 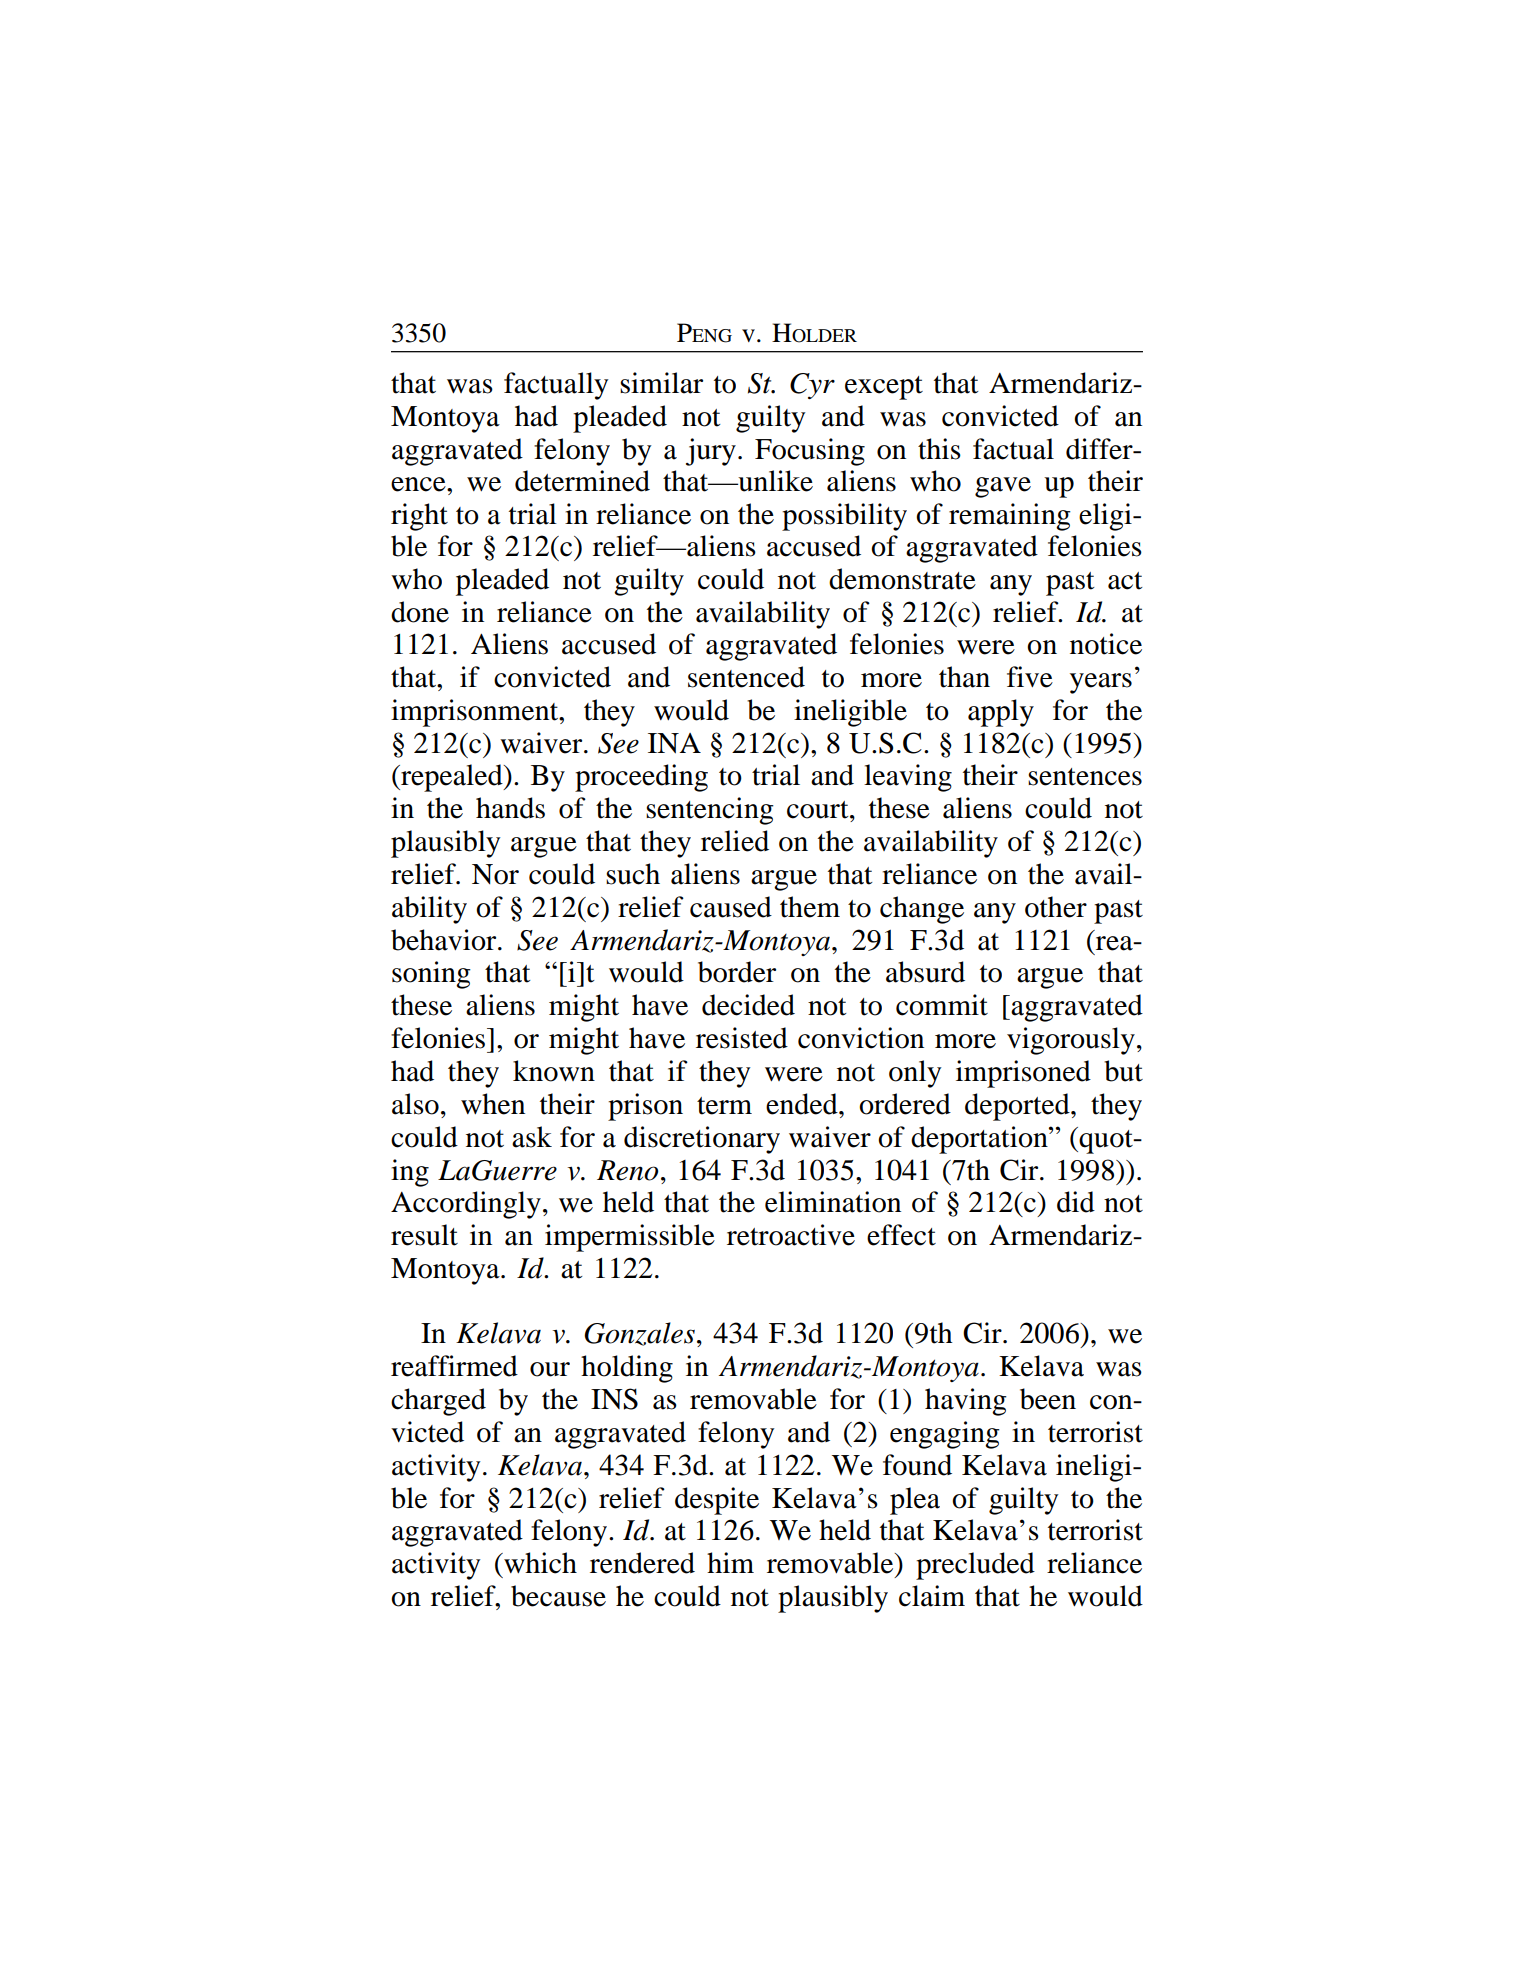 I want to click on gave, so click(x=1003, y=487).
